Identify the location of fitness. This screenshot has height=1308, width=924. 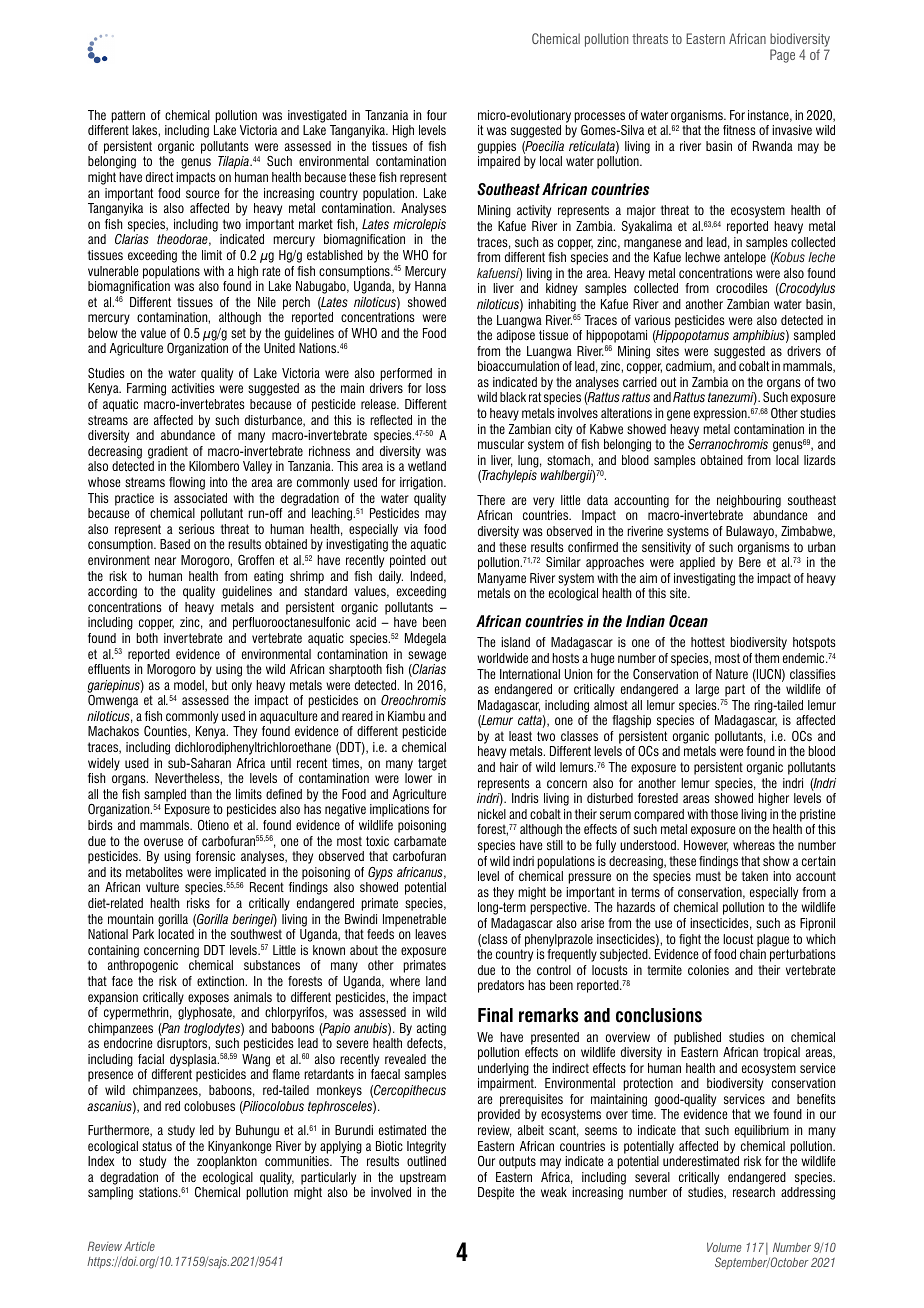
(739, 130).
